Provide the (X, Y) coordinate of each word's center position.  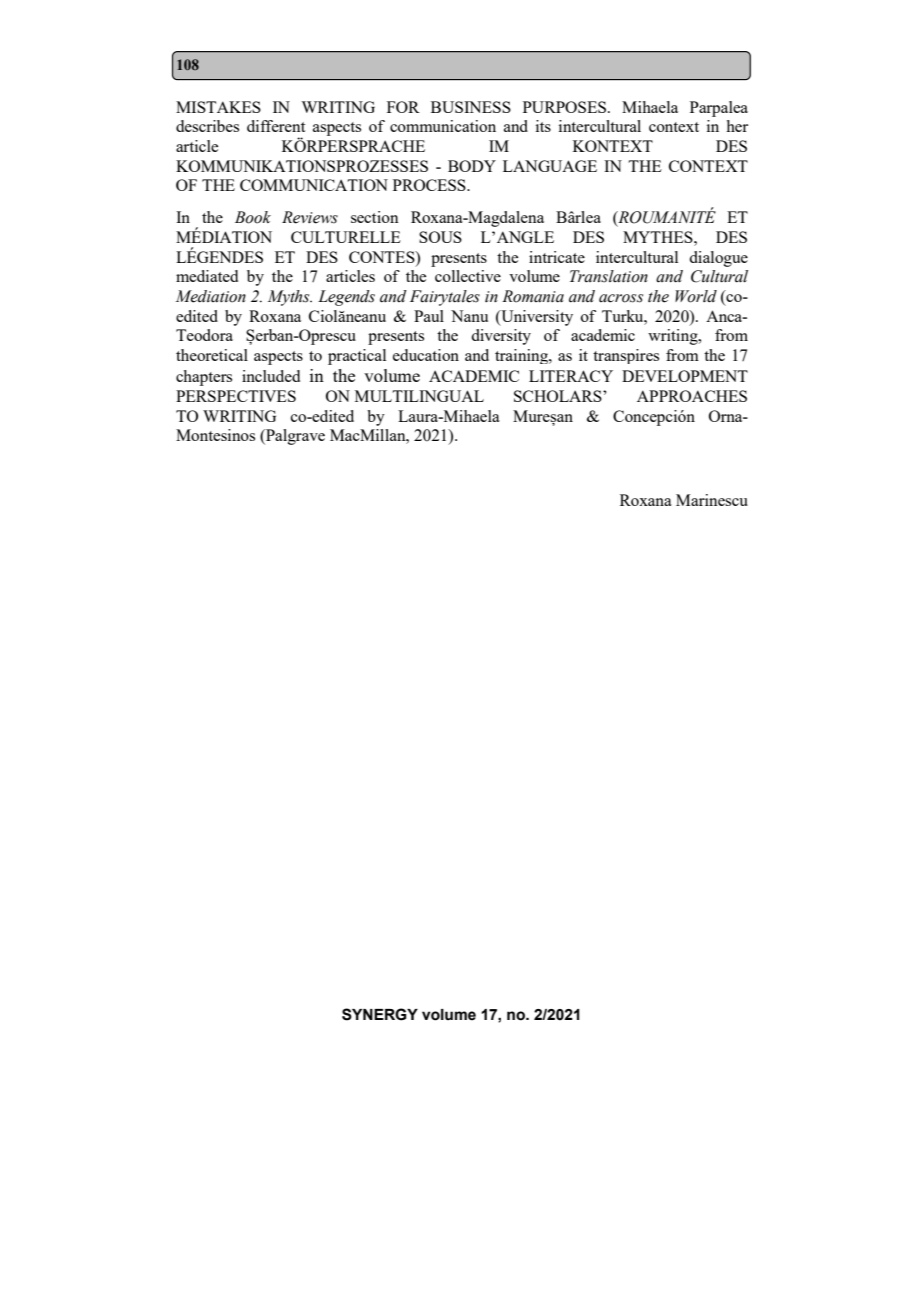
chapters (204, 378)
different (276, 126)
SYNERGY (380, 1014)
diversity (501, 337)
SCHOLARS (559, 396)
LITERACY (571, 376)
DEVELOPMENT (685, 376)
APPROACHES (692, 396)
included (271, 376)
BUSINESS (471, 107)
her (737, 126)
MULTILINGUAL (419, 396)
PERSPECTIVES (236, 396)
